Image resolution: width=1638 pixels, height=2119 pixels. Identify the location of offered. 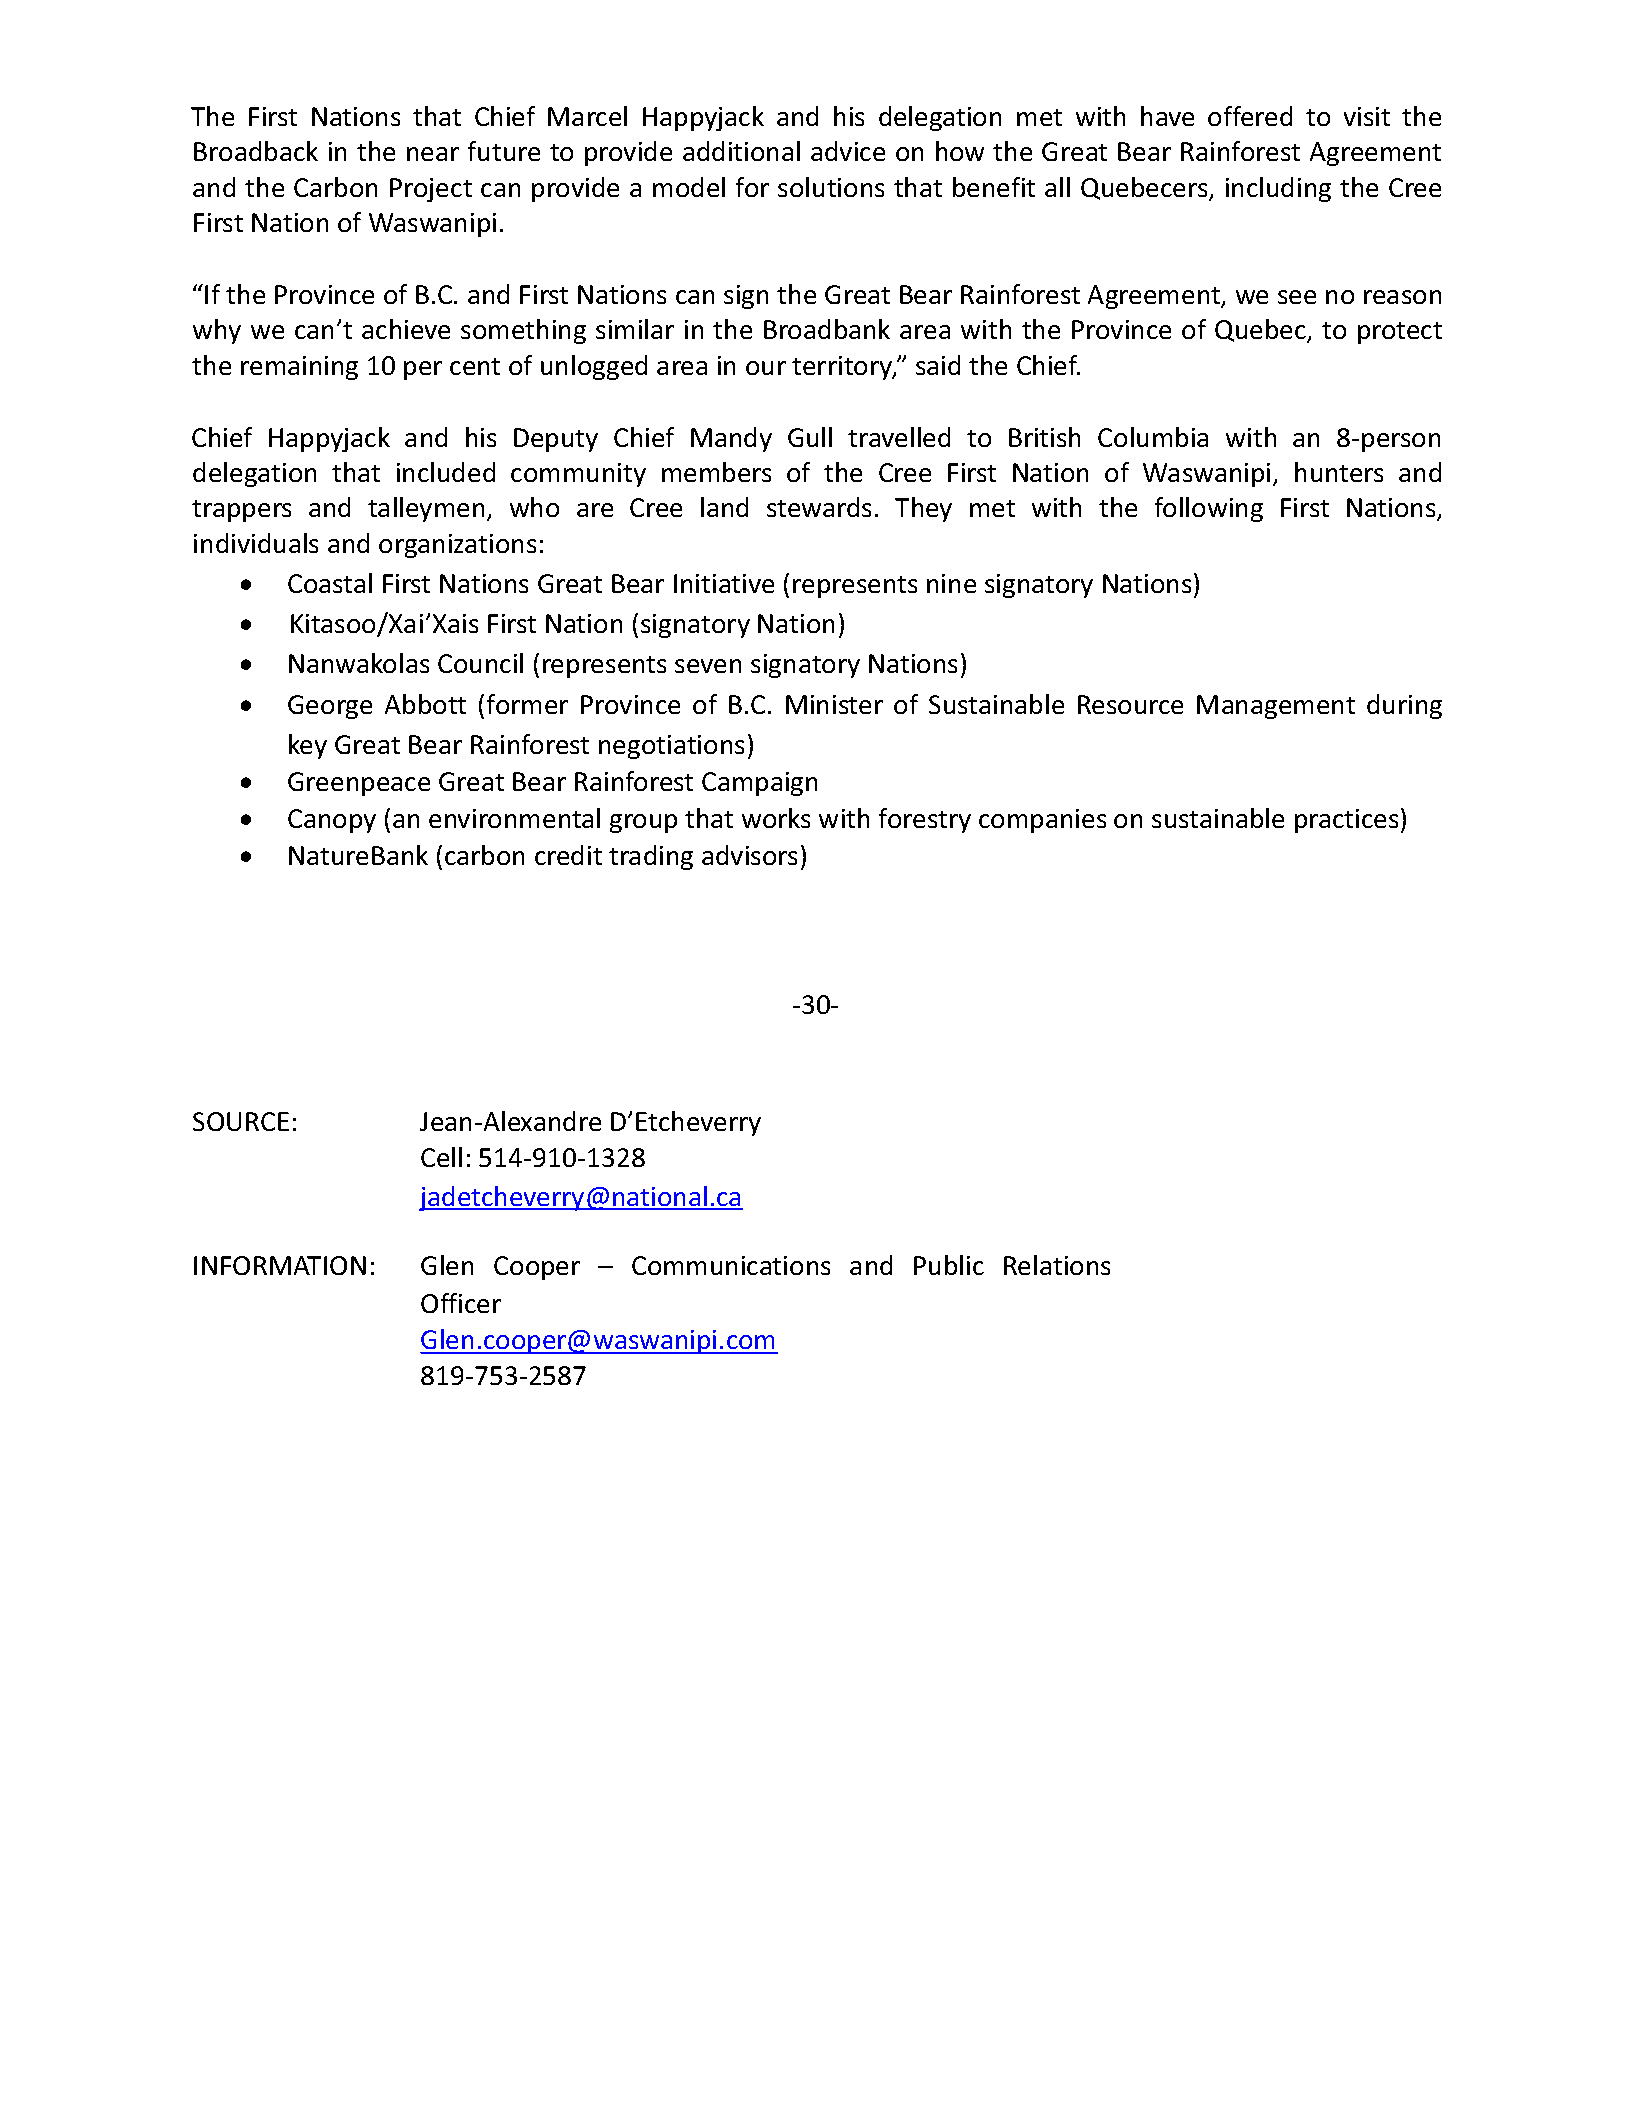
(1250, 116).
